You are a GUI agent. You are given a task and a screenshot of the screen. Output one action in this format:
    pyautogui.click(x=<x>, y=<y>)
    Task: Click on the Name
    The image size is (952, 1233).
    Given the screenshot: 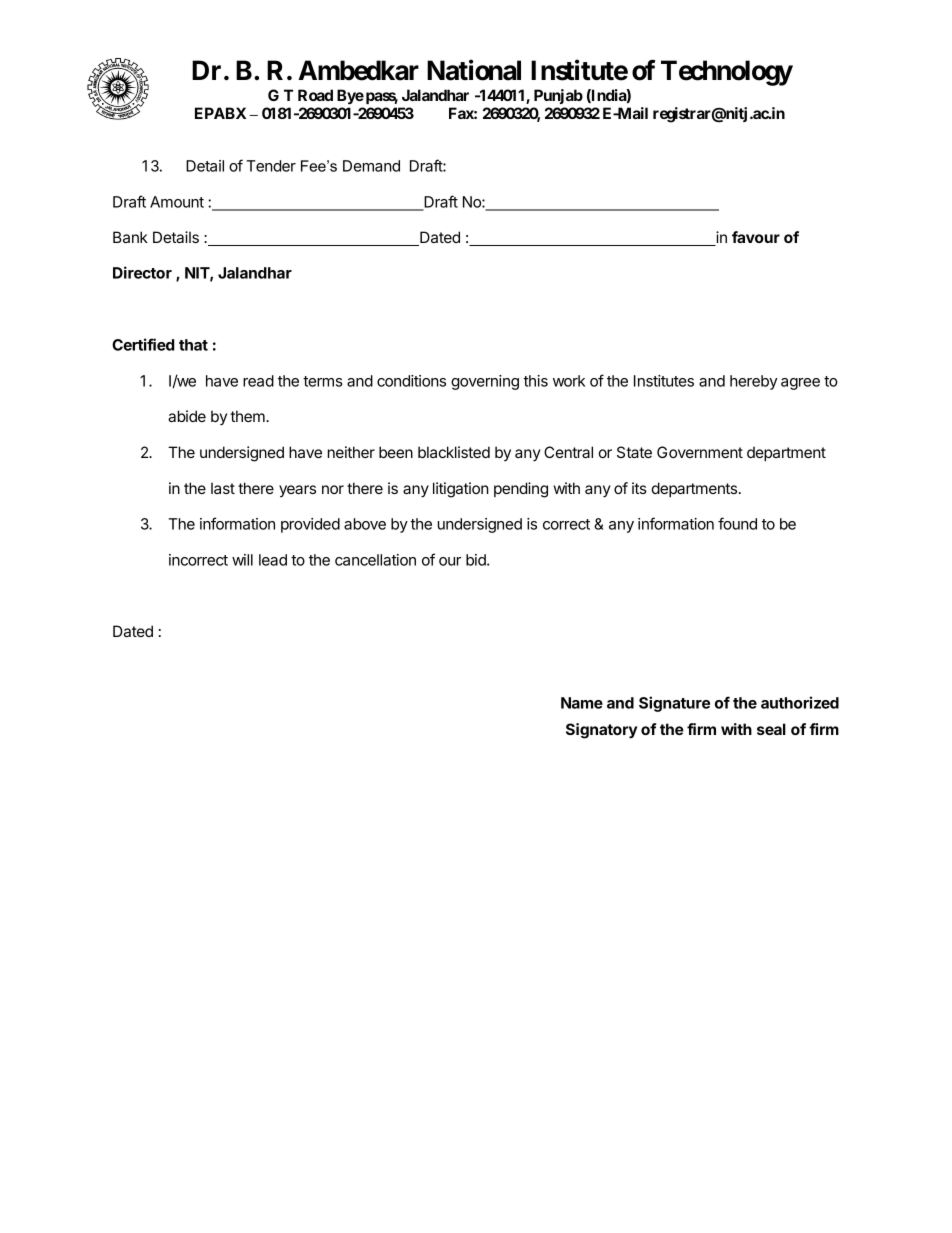 What is the action you would take?
    pyautogui.click(x=582, y=703)
